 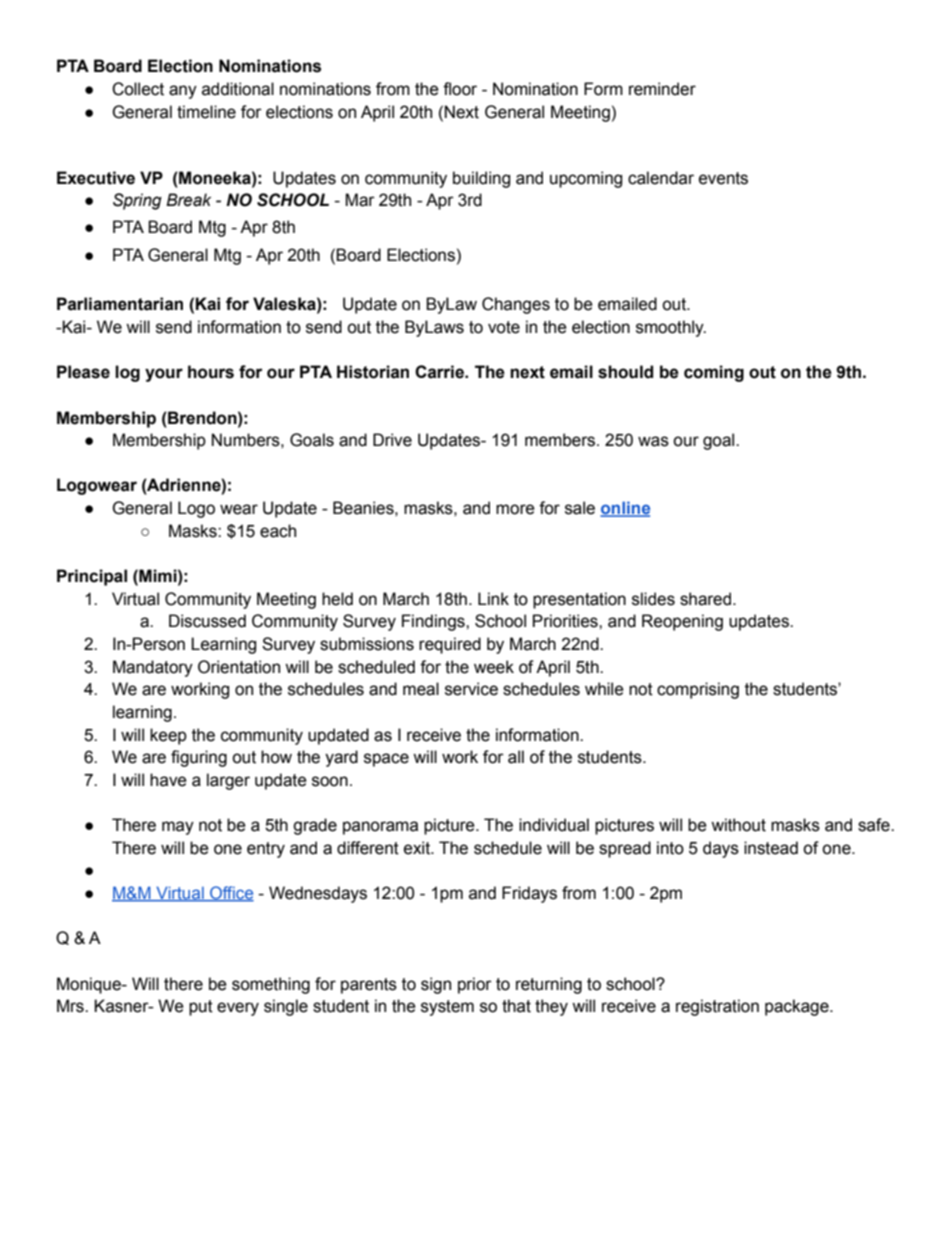 I want to click on Principal, so click(x=92, y=577).
